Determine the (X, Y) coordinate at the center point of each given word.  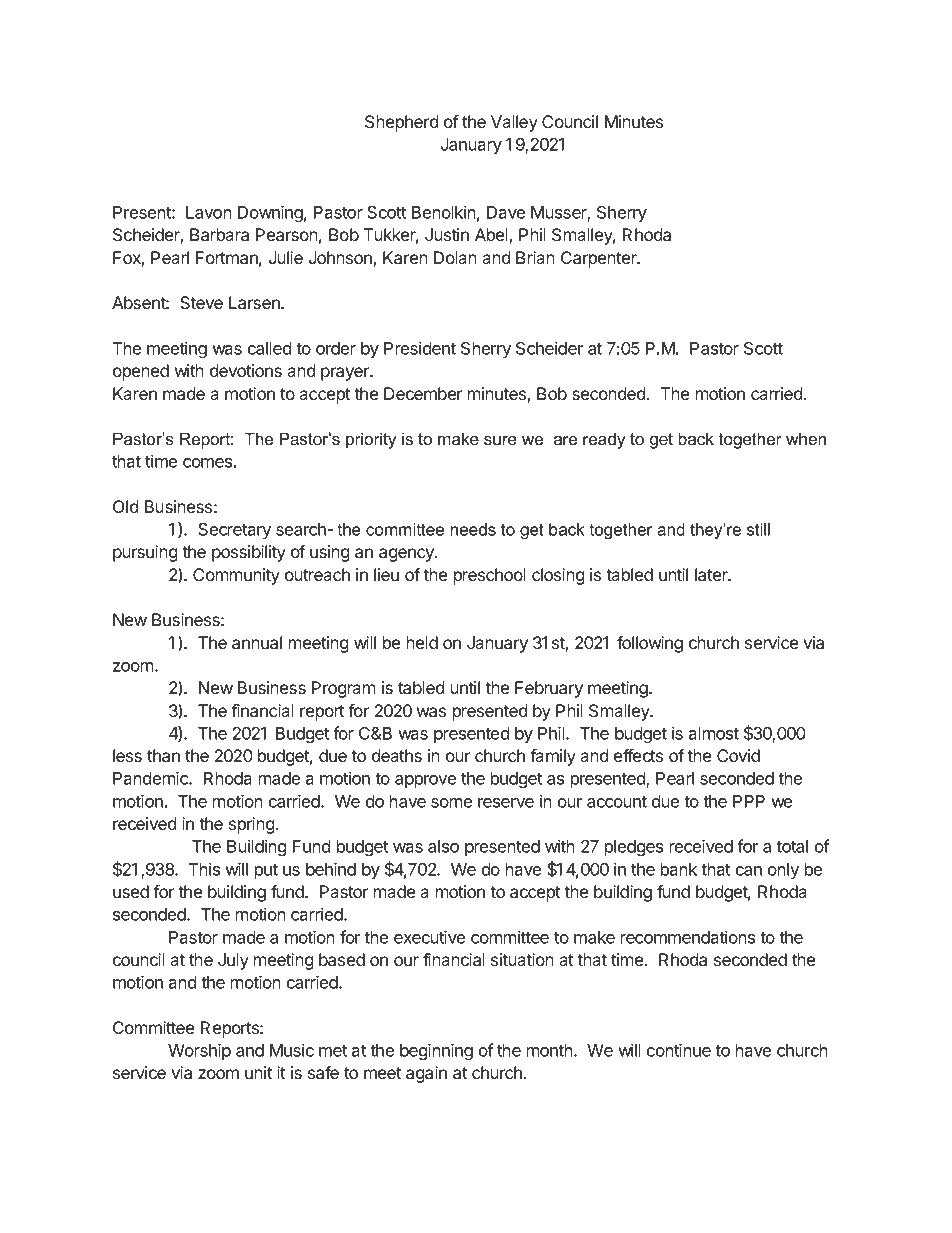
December (423, 393)
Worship (199, 1051)
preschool (490, 576)
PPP (749, 801)
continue (679, 1050)
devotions (246, 370)
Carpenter (600, 259)
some (451, 803)
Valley (514, 123)
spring (252, 825)
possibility (249, 553)
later (712, 574)
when (806, 438)
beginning (436, 1051)
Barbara (219, 234)
